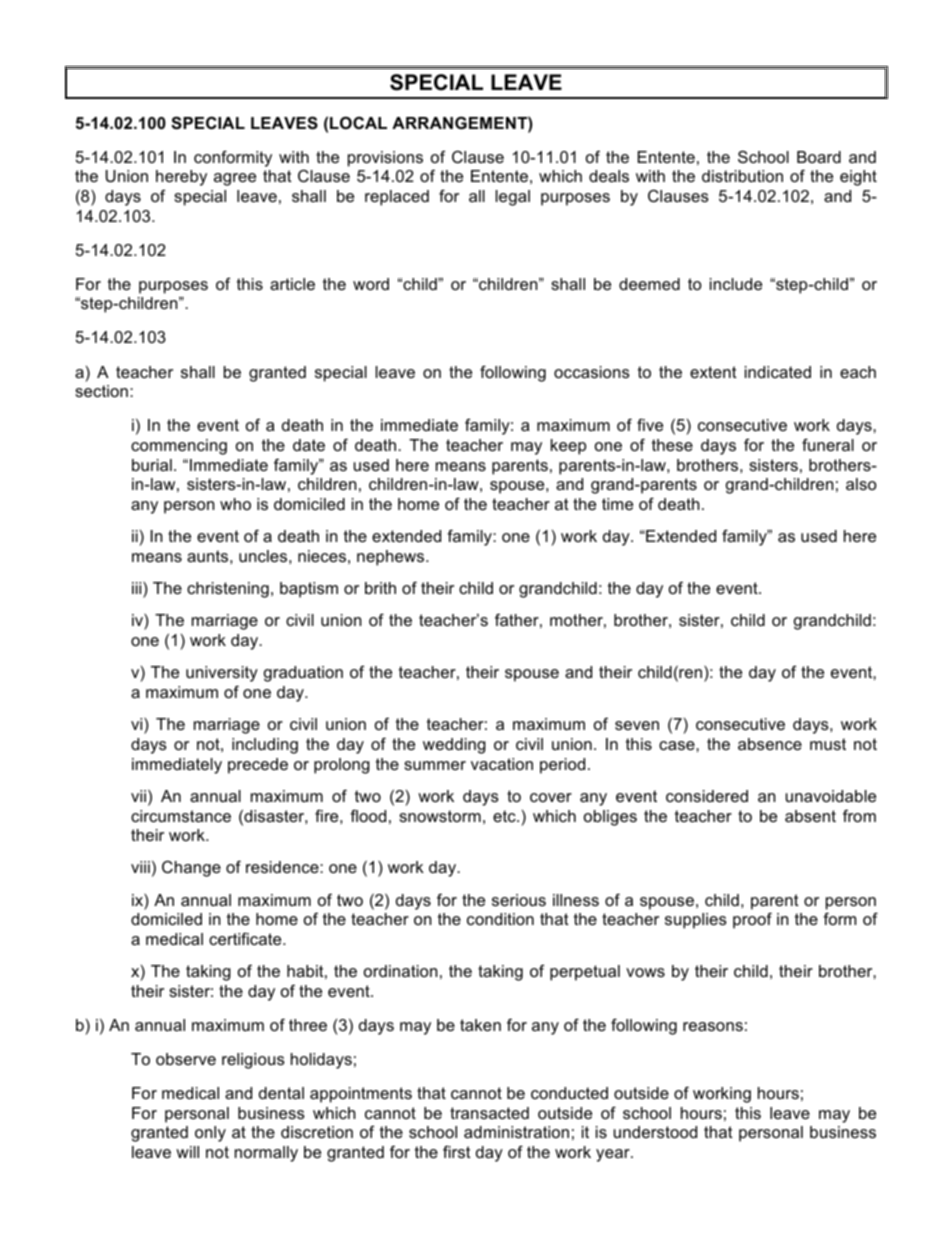 The width and height of the document is (952, 1233). What do you see at coordinates (489, 1113) in the document?
I see `transacted` at bounding box center [489, 1113].
